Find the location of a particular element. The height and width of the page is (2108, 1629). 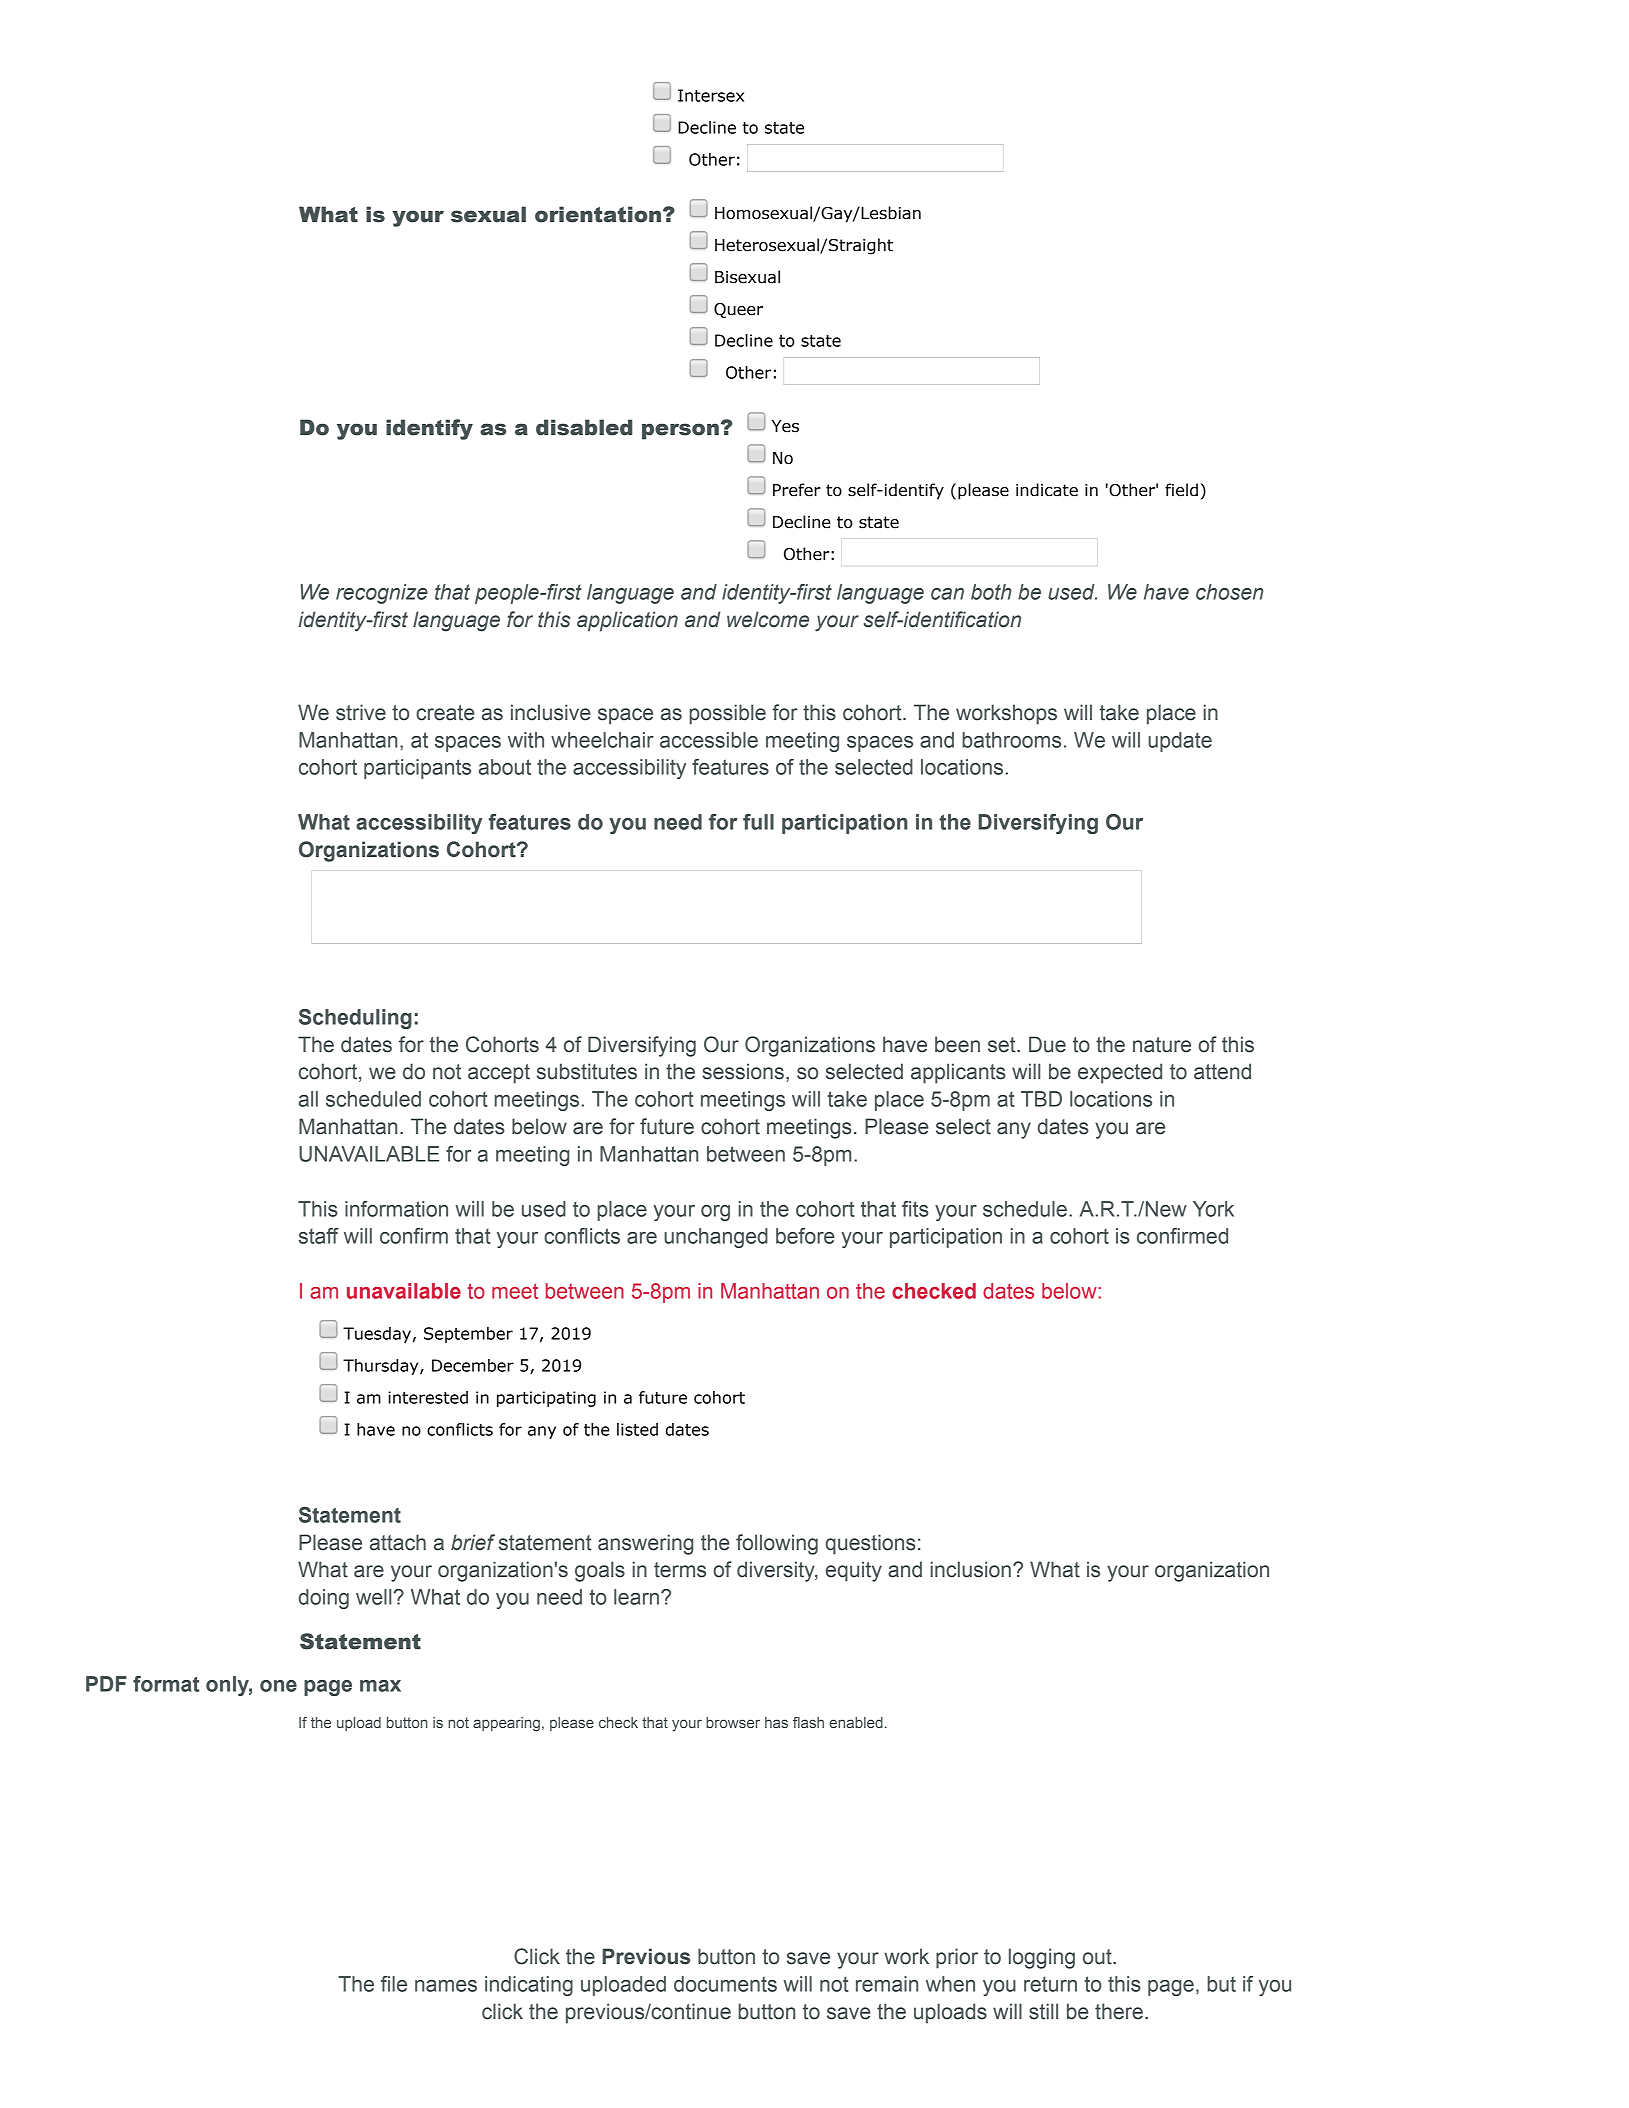

file is located at coordinates (394, 1984).
